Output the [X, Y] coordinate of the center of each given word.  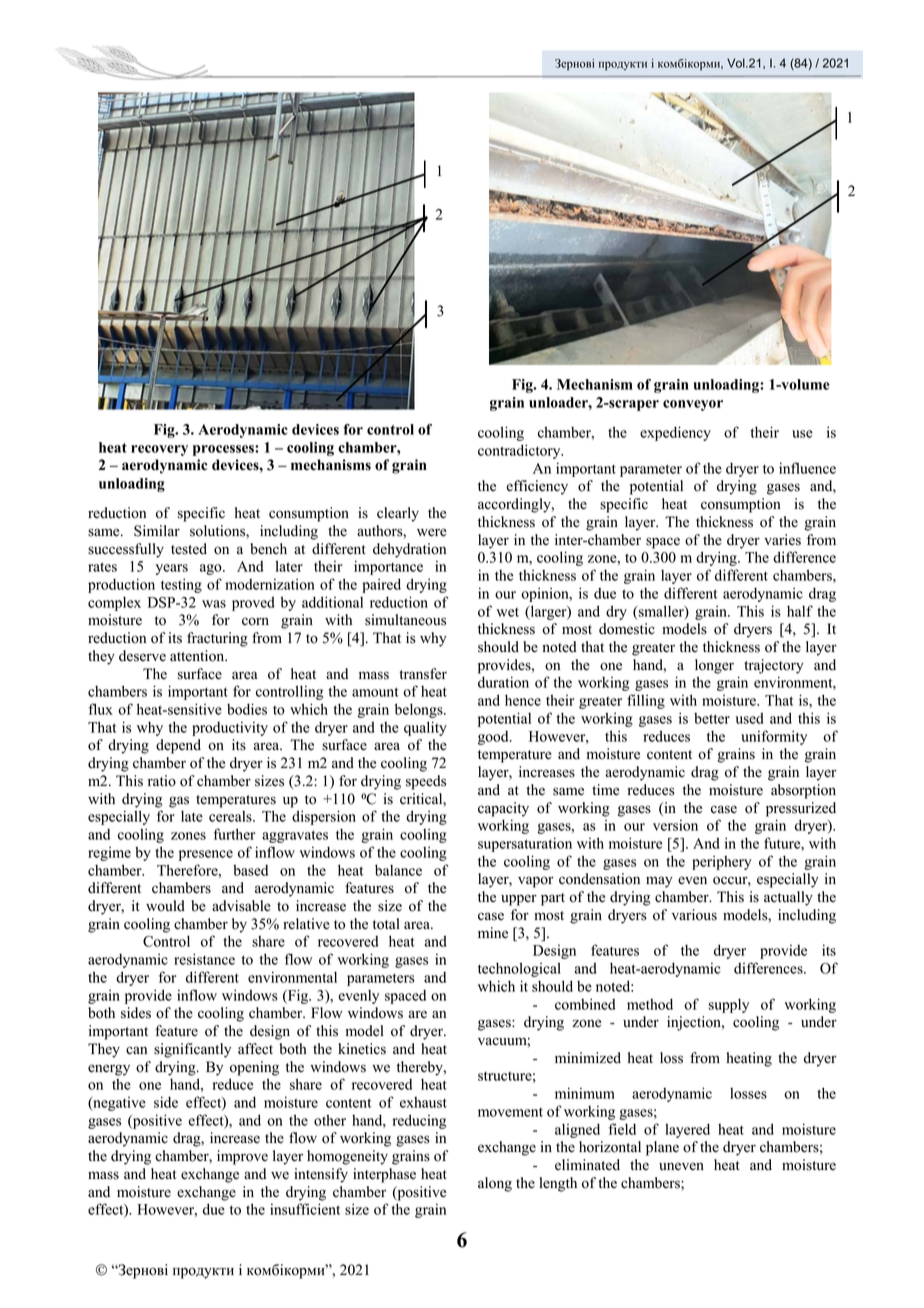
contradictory [520, 451]
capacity [503, 809]
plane [662, 1148]
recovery [159, 450]
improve [242, 1157]
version [675, 825]
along [495, 1184]
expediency [675, 433]
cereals [231, 816]
